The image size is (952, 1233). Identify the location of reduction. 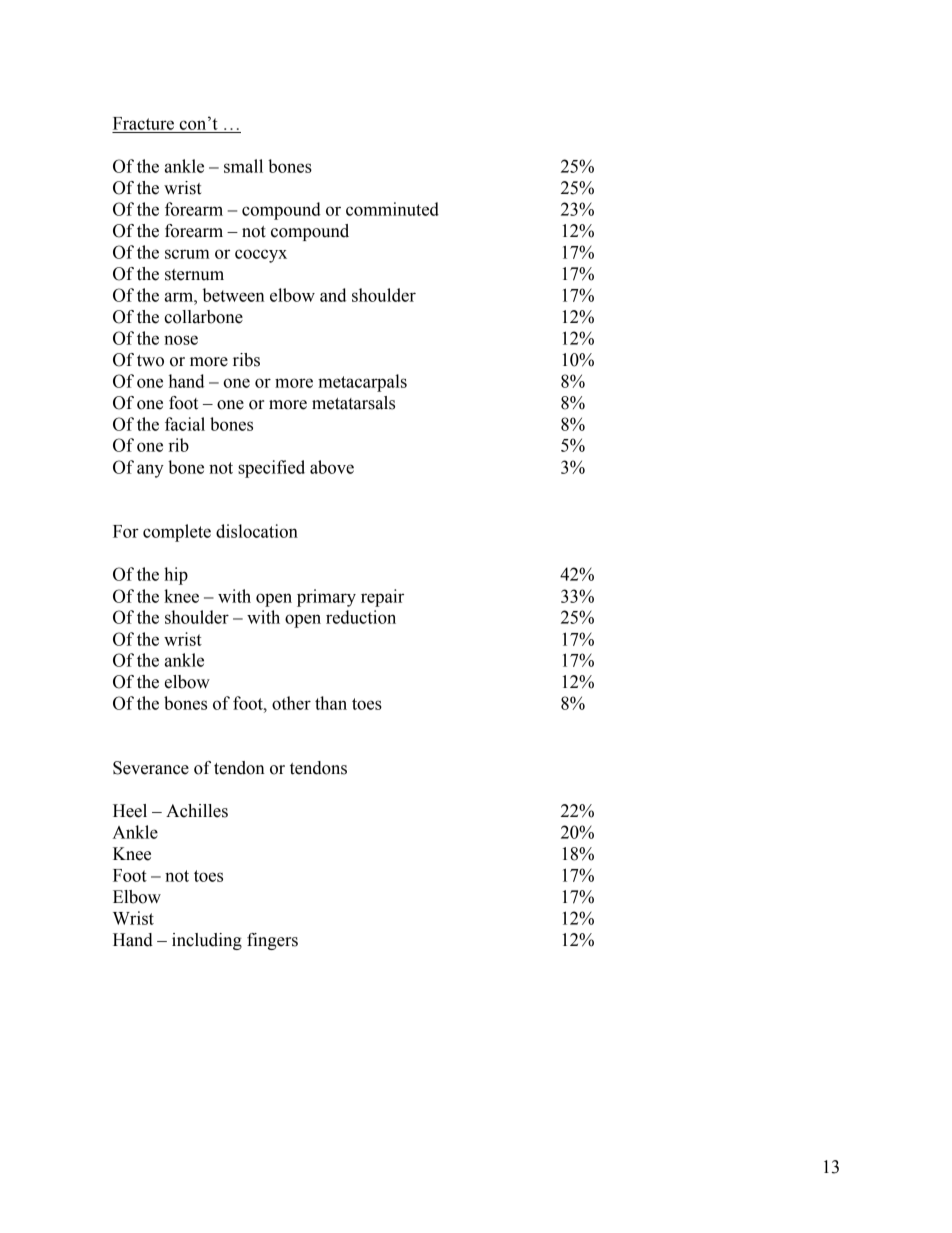
(361, 617).
